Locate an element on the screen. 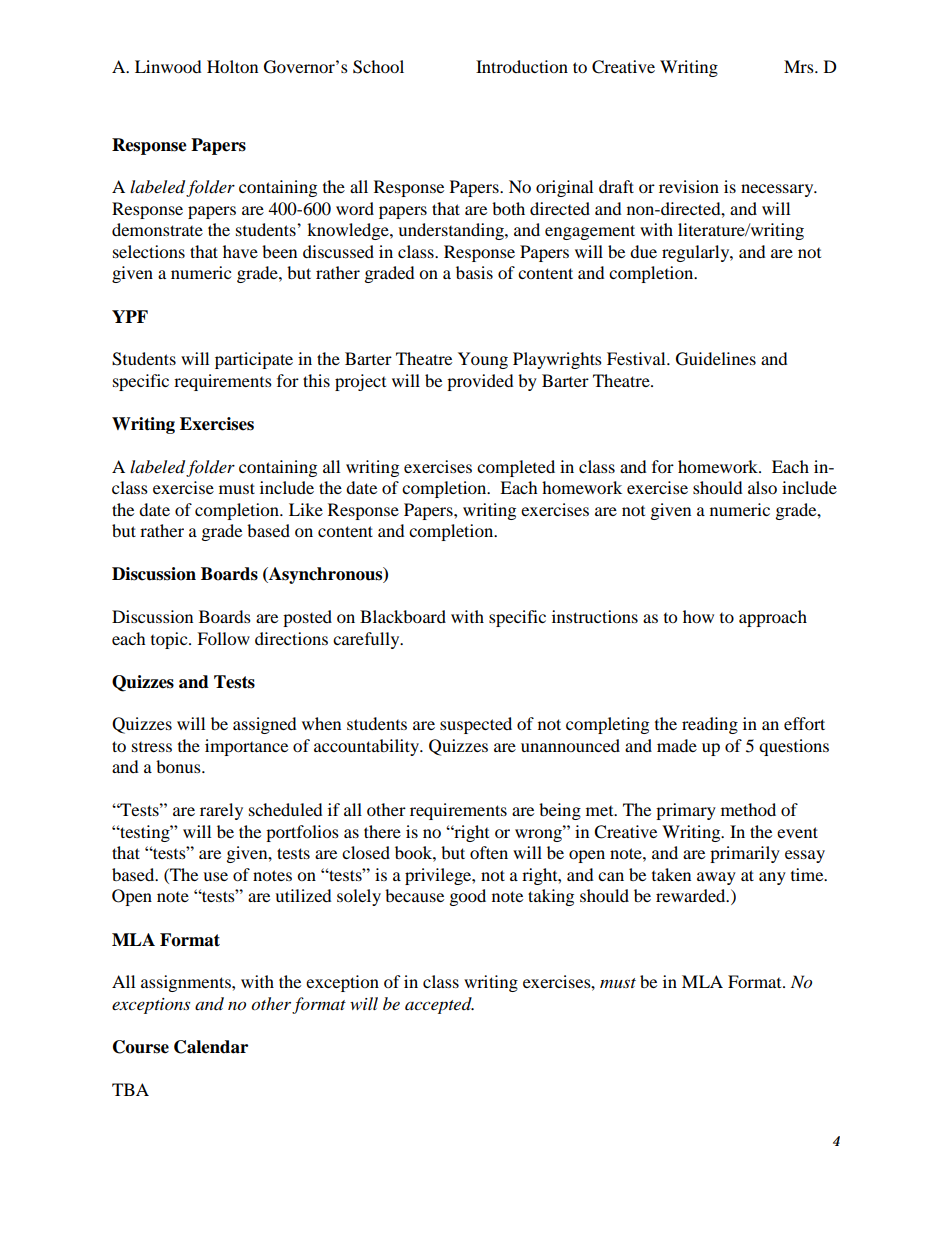 The image size is (952, 1233). importance is located at coordinates (246, 747).
